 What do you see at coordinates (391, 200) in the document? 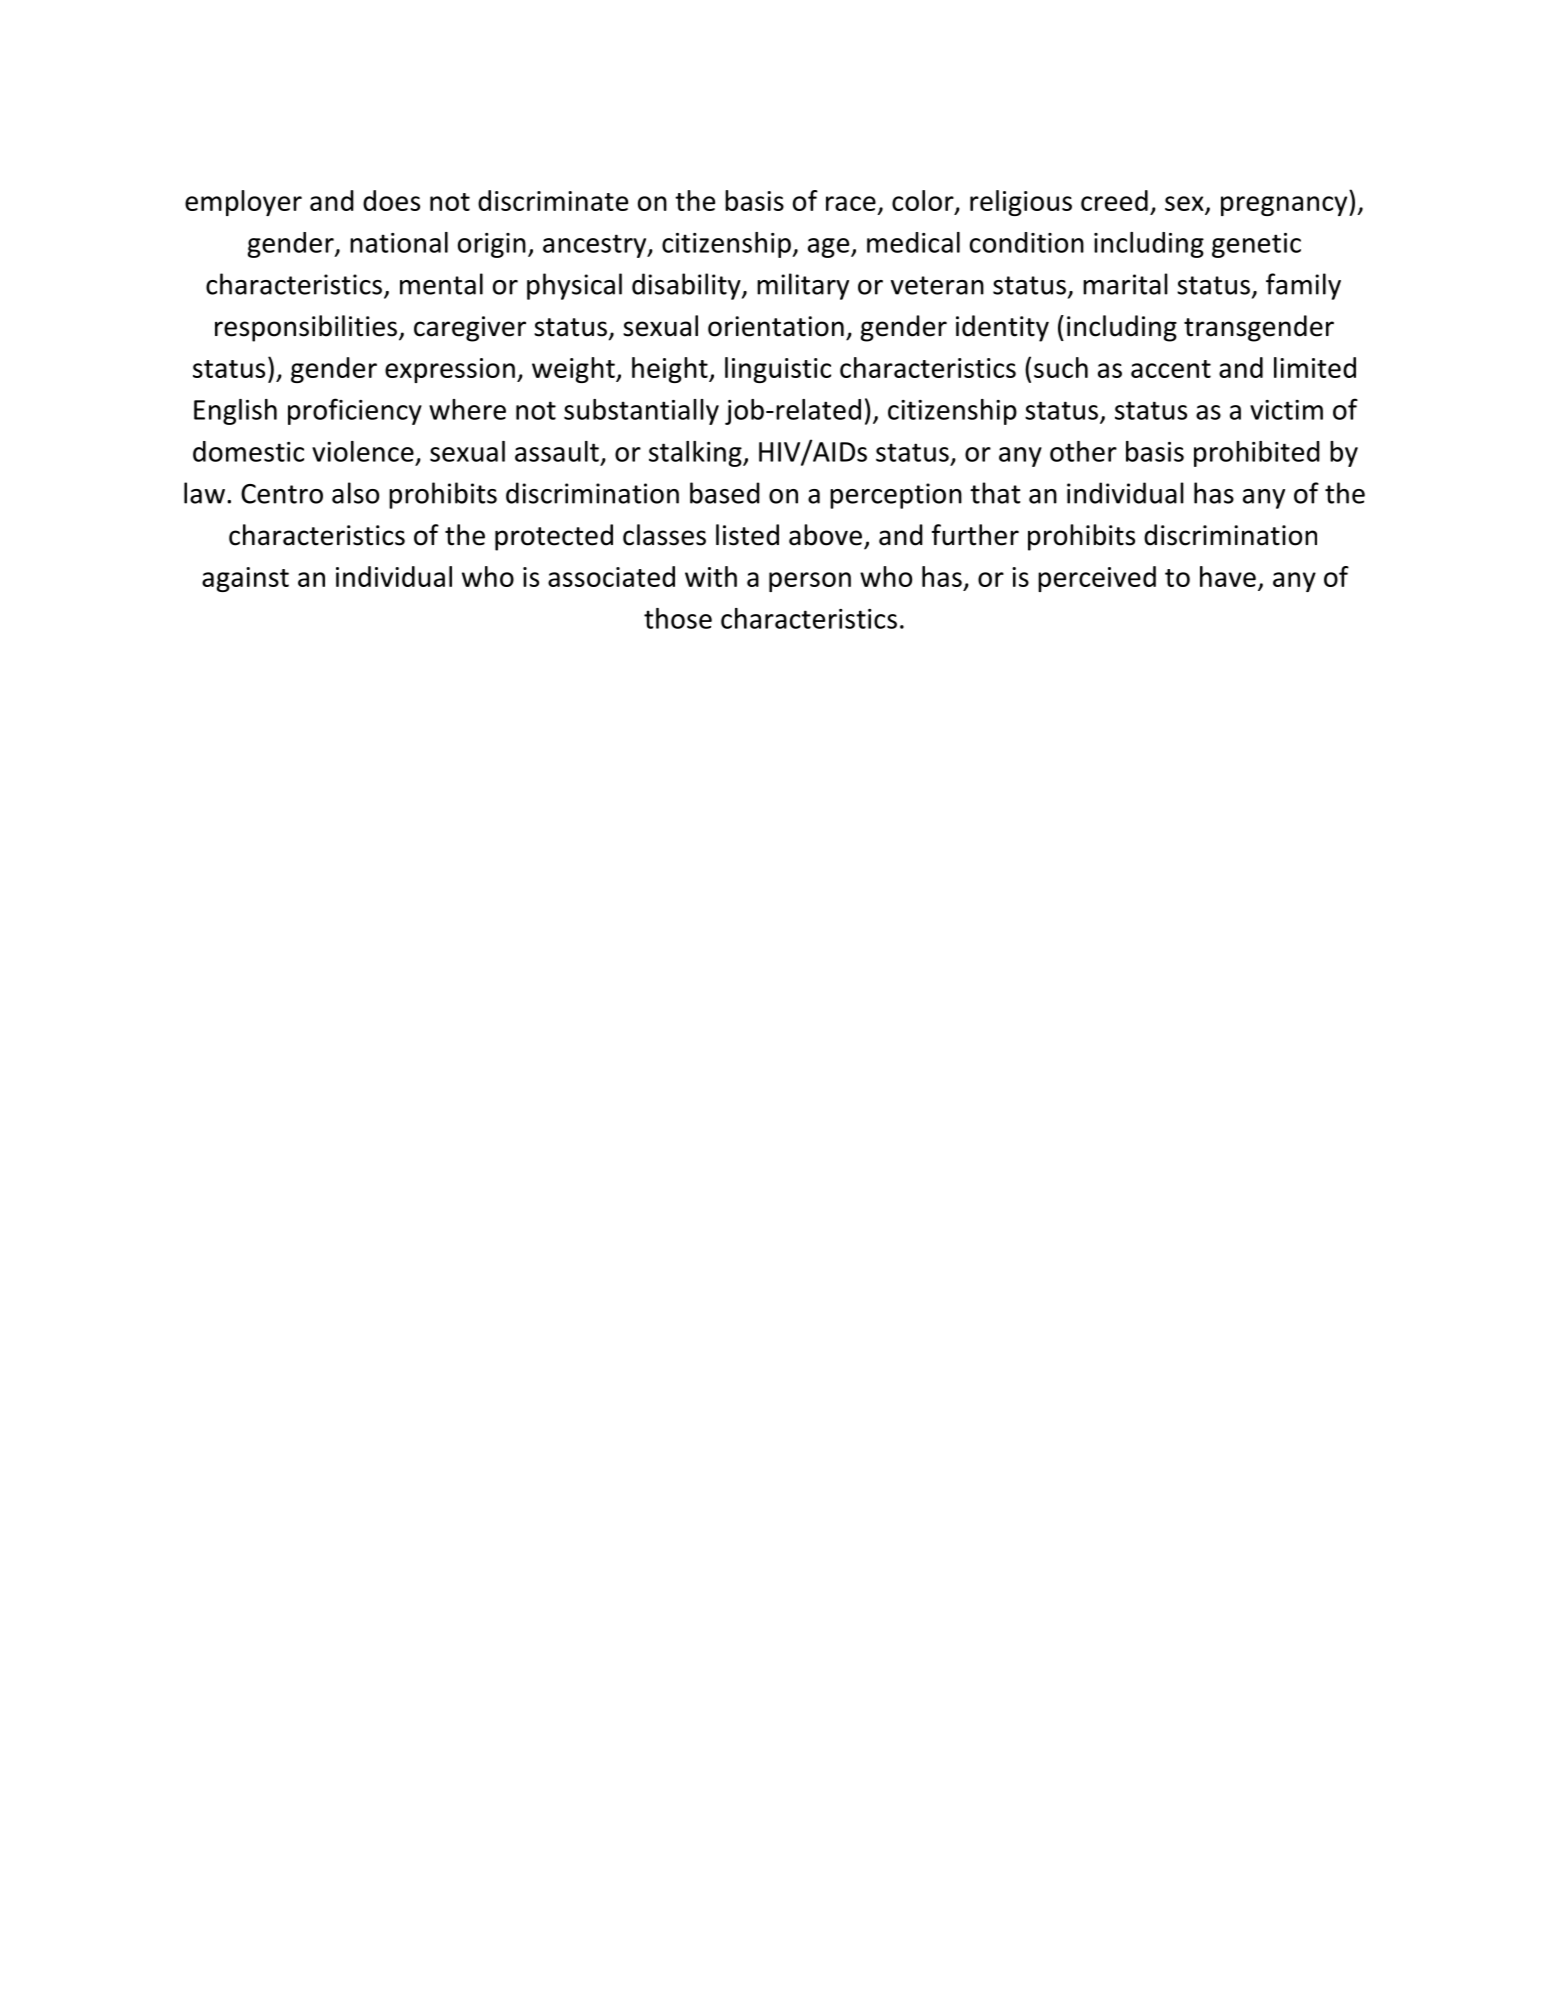
I see `does` at bounding box center [391, 200].
